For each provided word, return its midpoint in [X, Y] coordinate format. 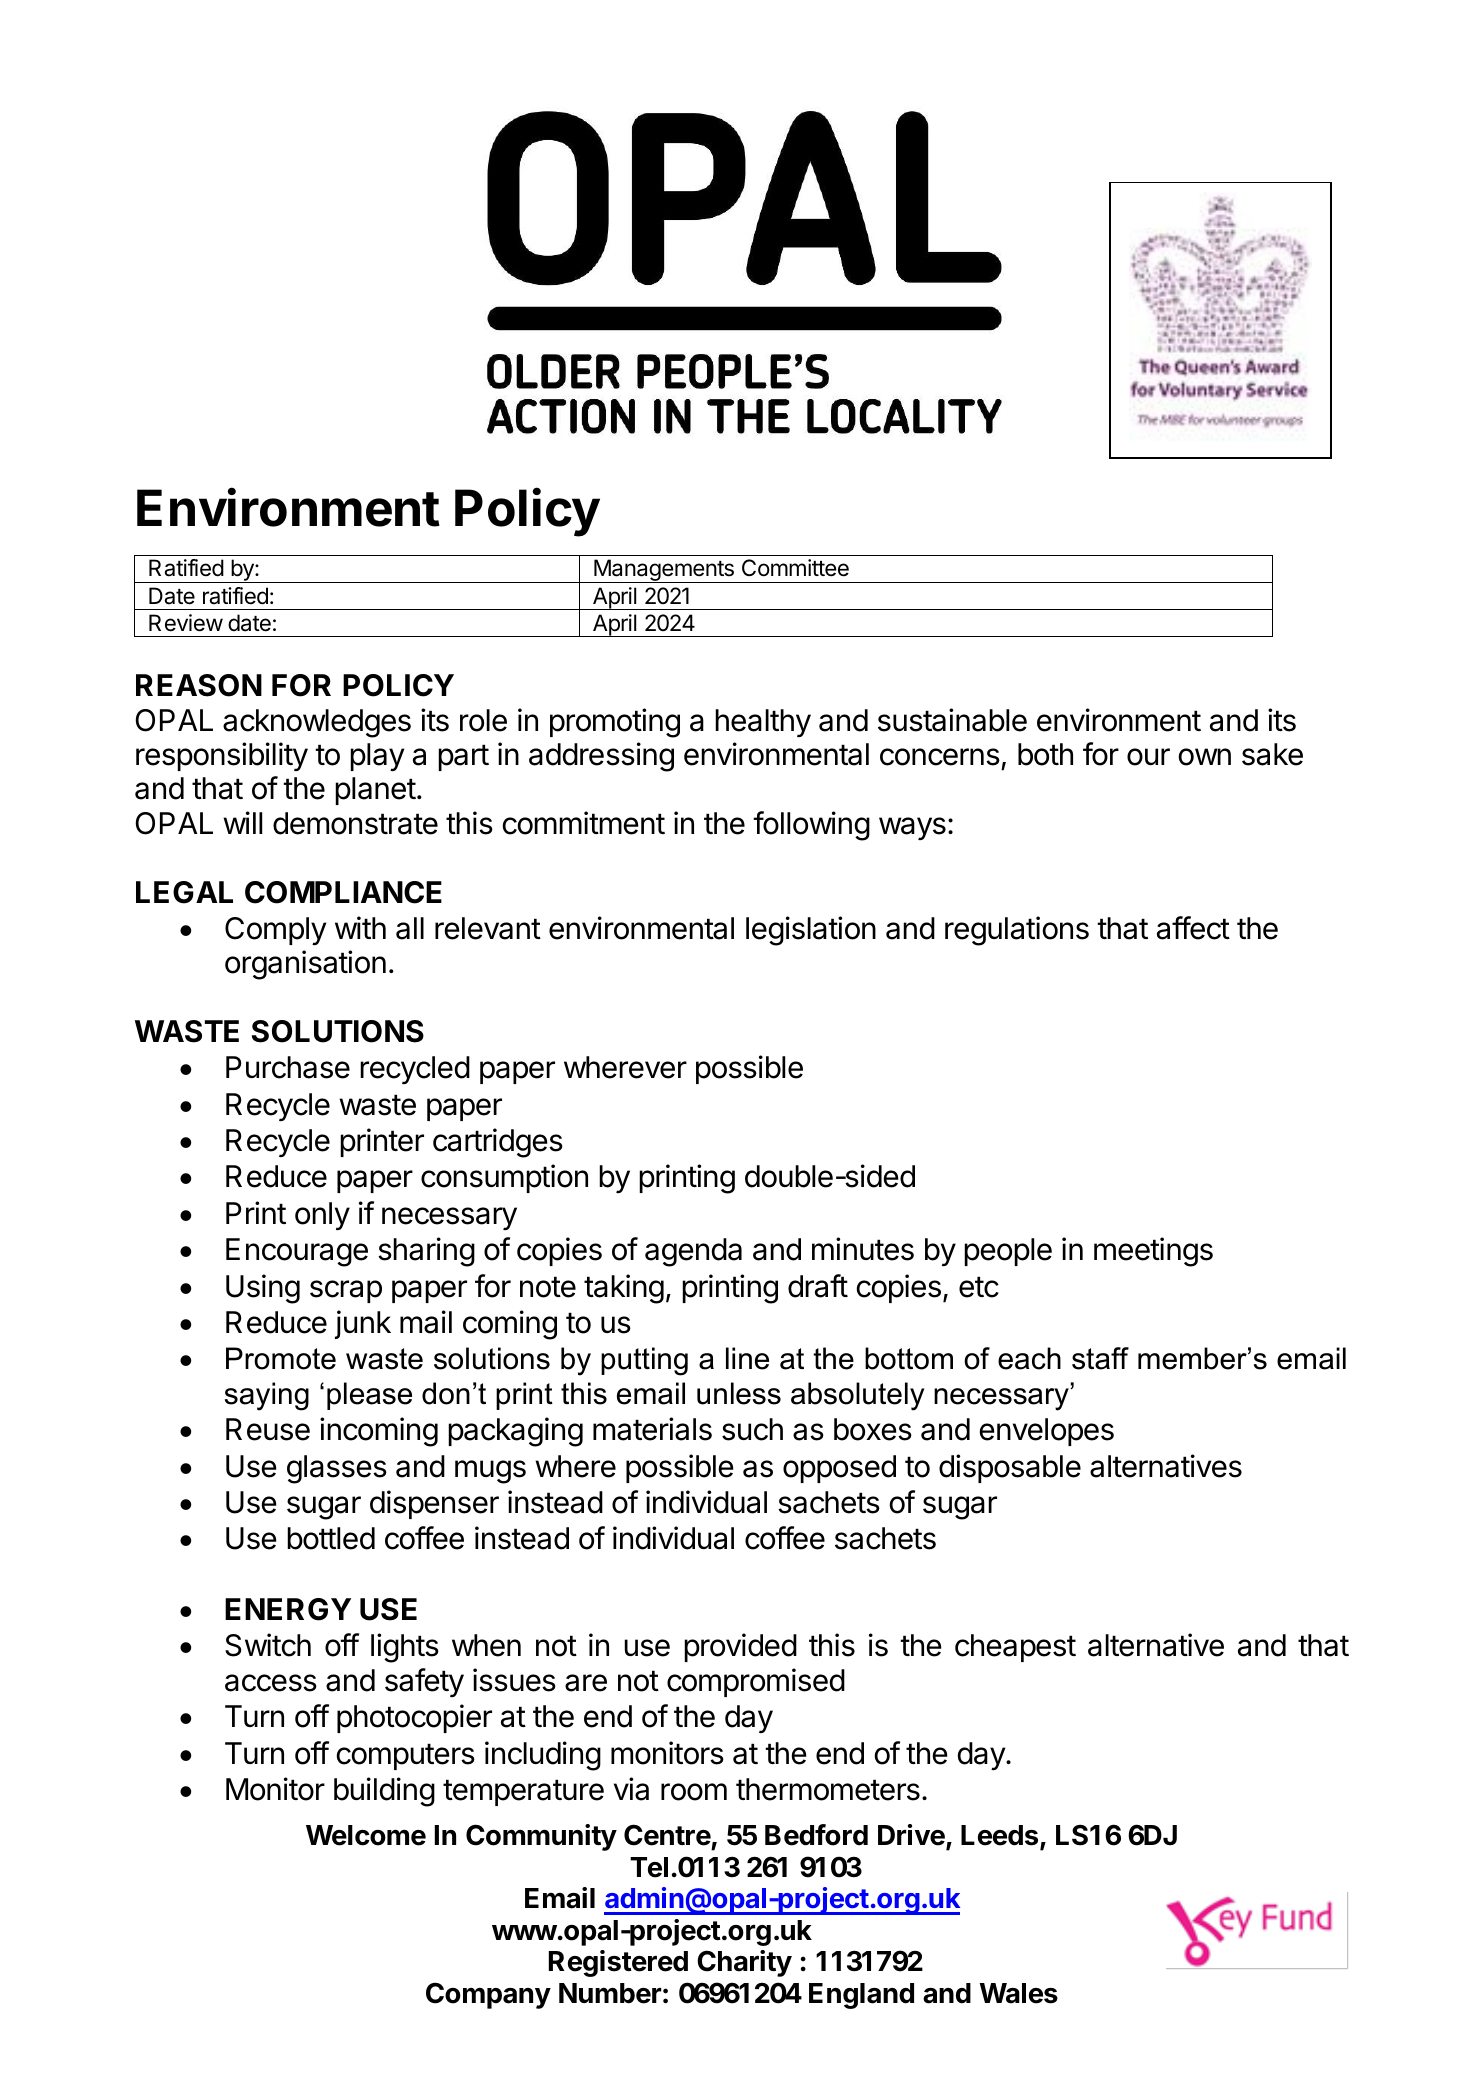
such [752, 1429]
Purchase [288, 1067]
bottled [331, 1538]
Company [488, 1995]
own [1205, 757]
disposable [1010, 1468]
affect [1193, 928]
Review [186, 623]
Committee [795, 568]
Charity [744, 1963]
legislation [811, 931]
